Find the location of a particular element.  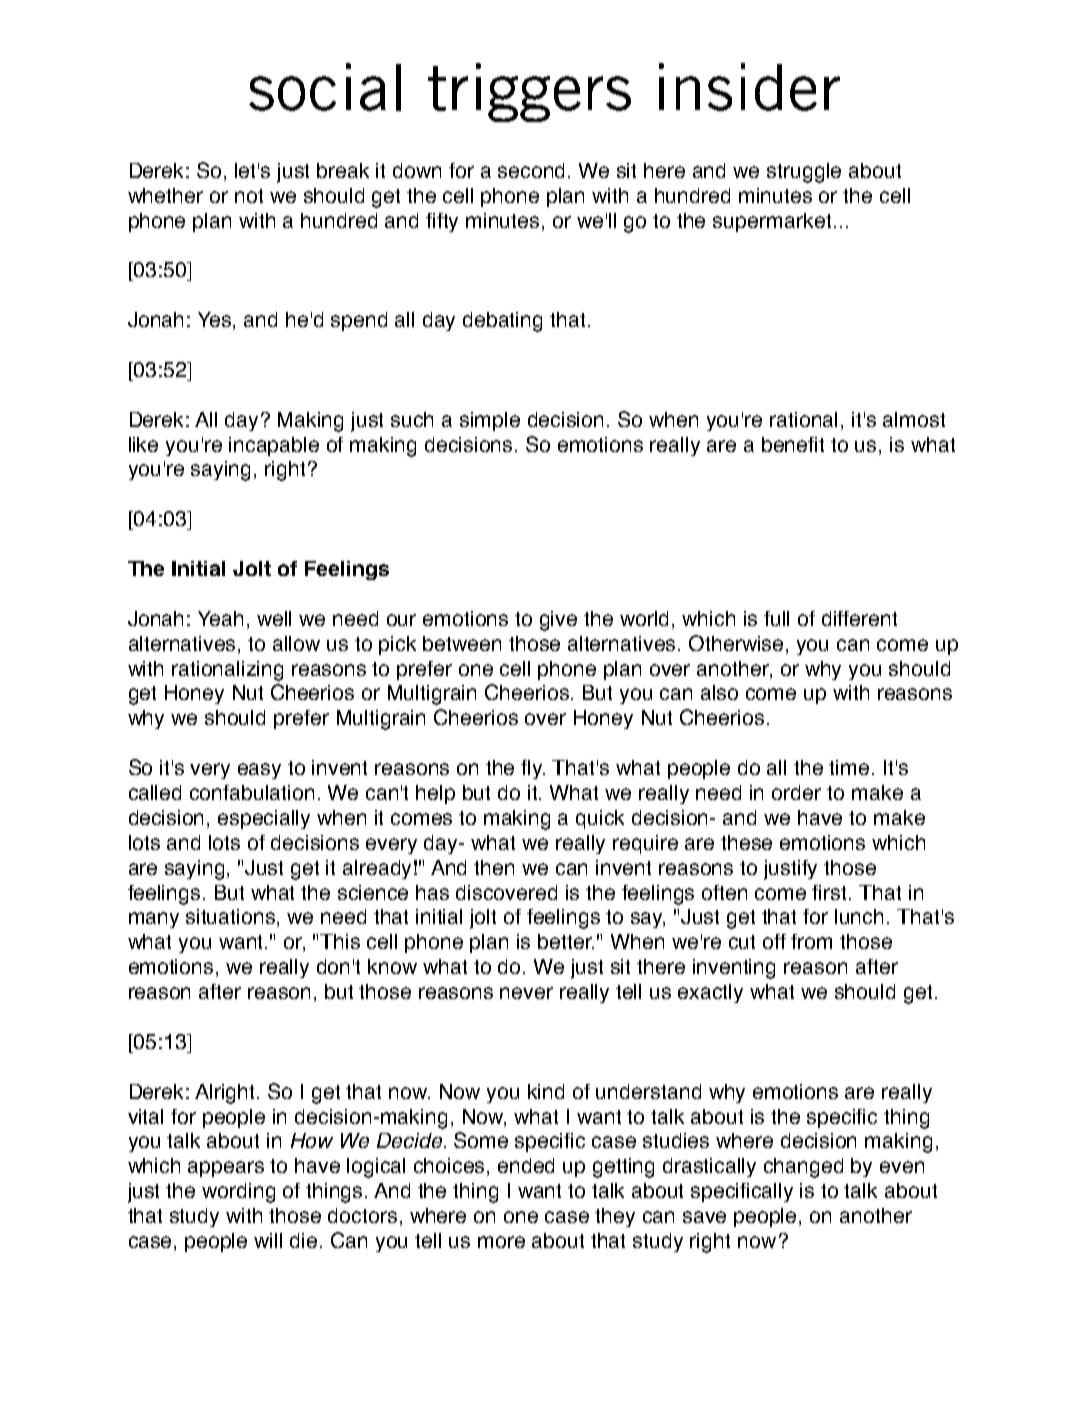

give is located at coordinates (558, 621).
